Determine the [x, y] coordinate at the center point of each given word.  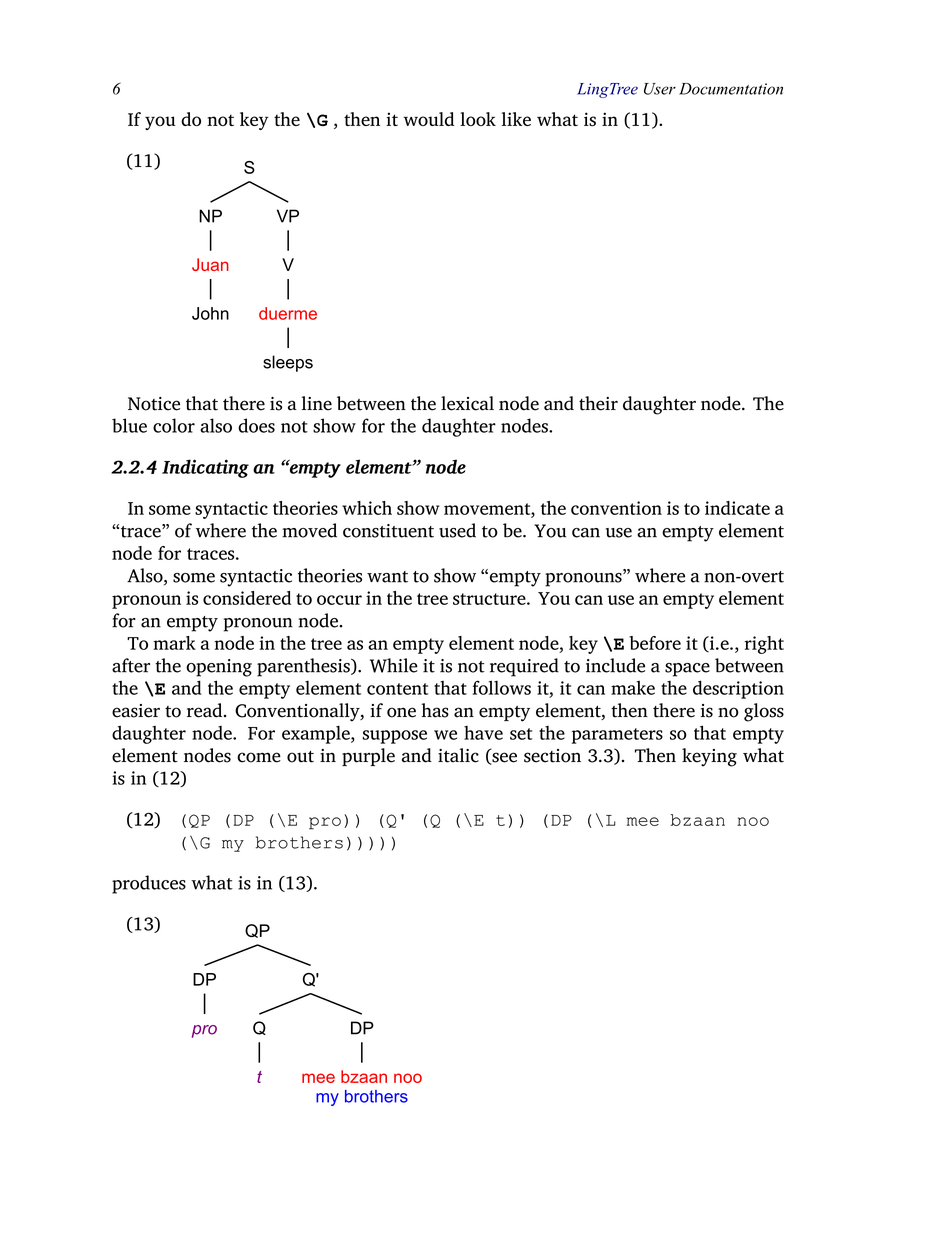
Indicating [205, 468]
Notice [154, 404]
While [394, 665]
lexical [467, 403]
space [687, 670]
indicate [737, 508]
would [428, 119]
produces [149, 884]
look [478, 119]
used [457, 530]
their [598, 403]
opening [219, 668]
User [660, 89]
